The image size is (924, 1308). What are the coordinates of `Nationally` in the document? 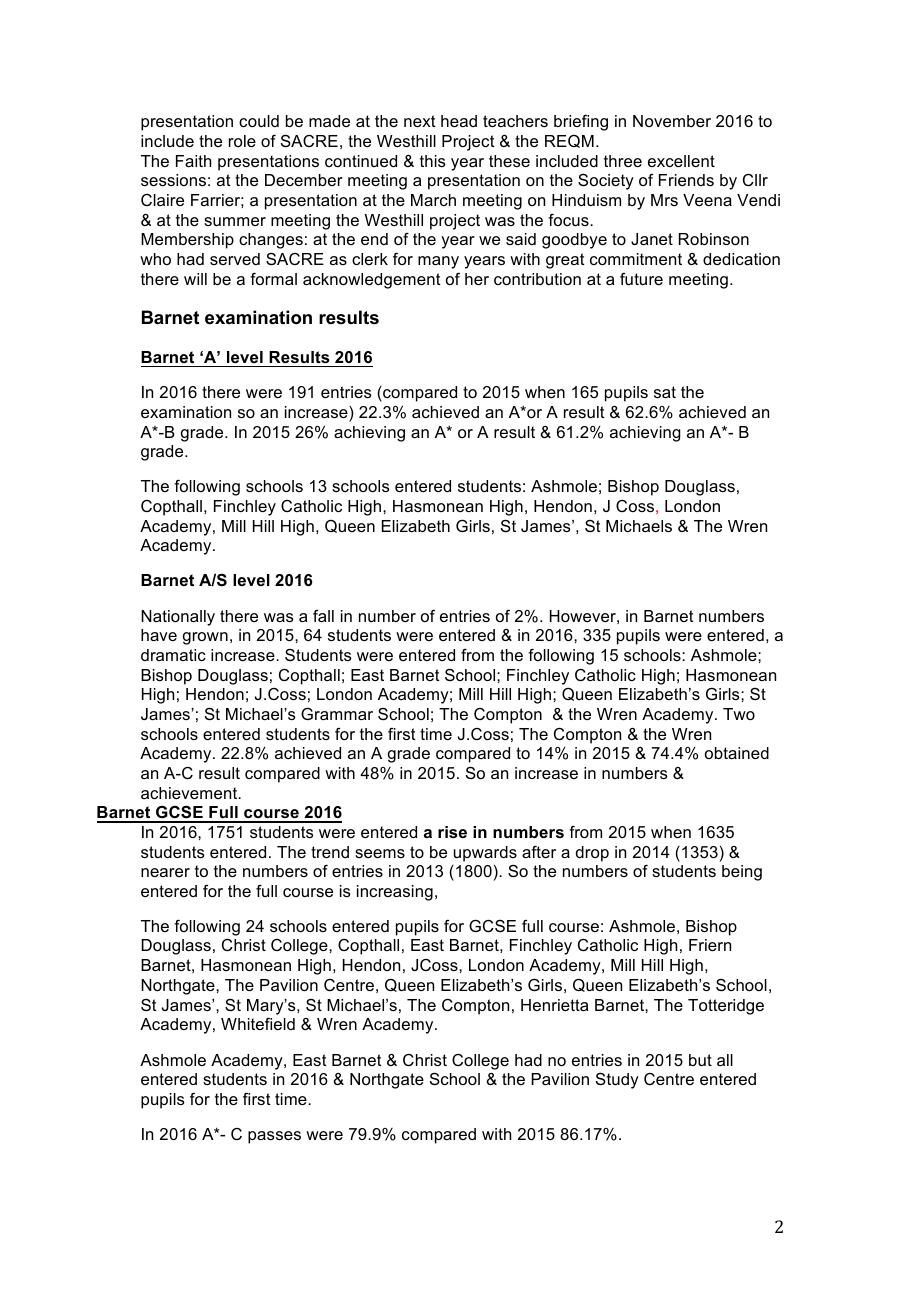 It's located at (178, 618).
